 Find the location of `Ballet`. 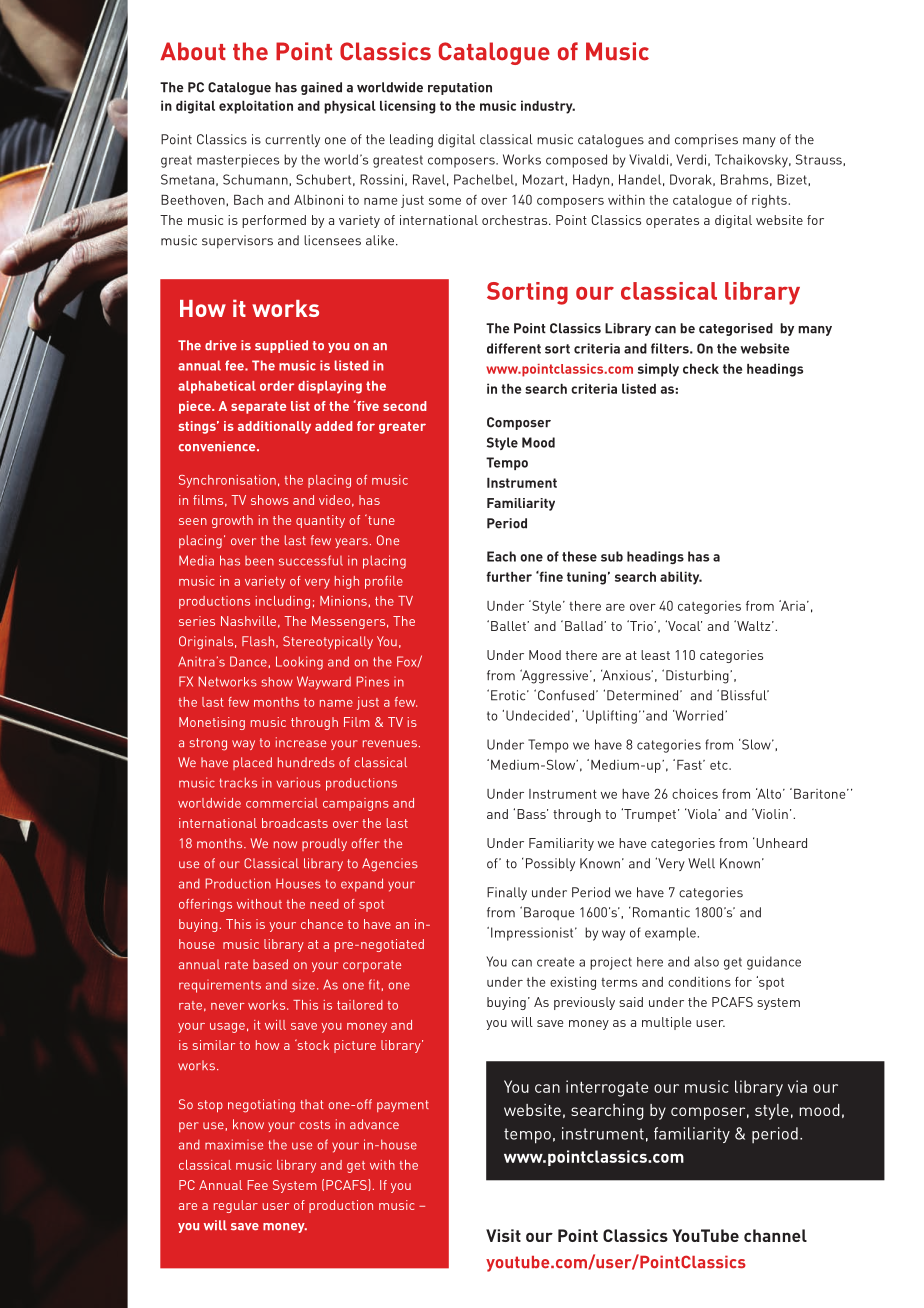

Ballet is located at coordinates (509, 626).
